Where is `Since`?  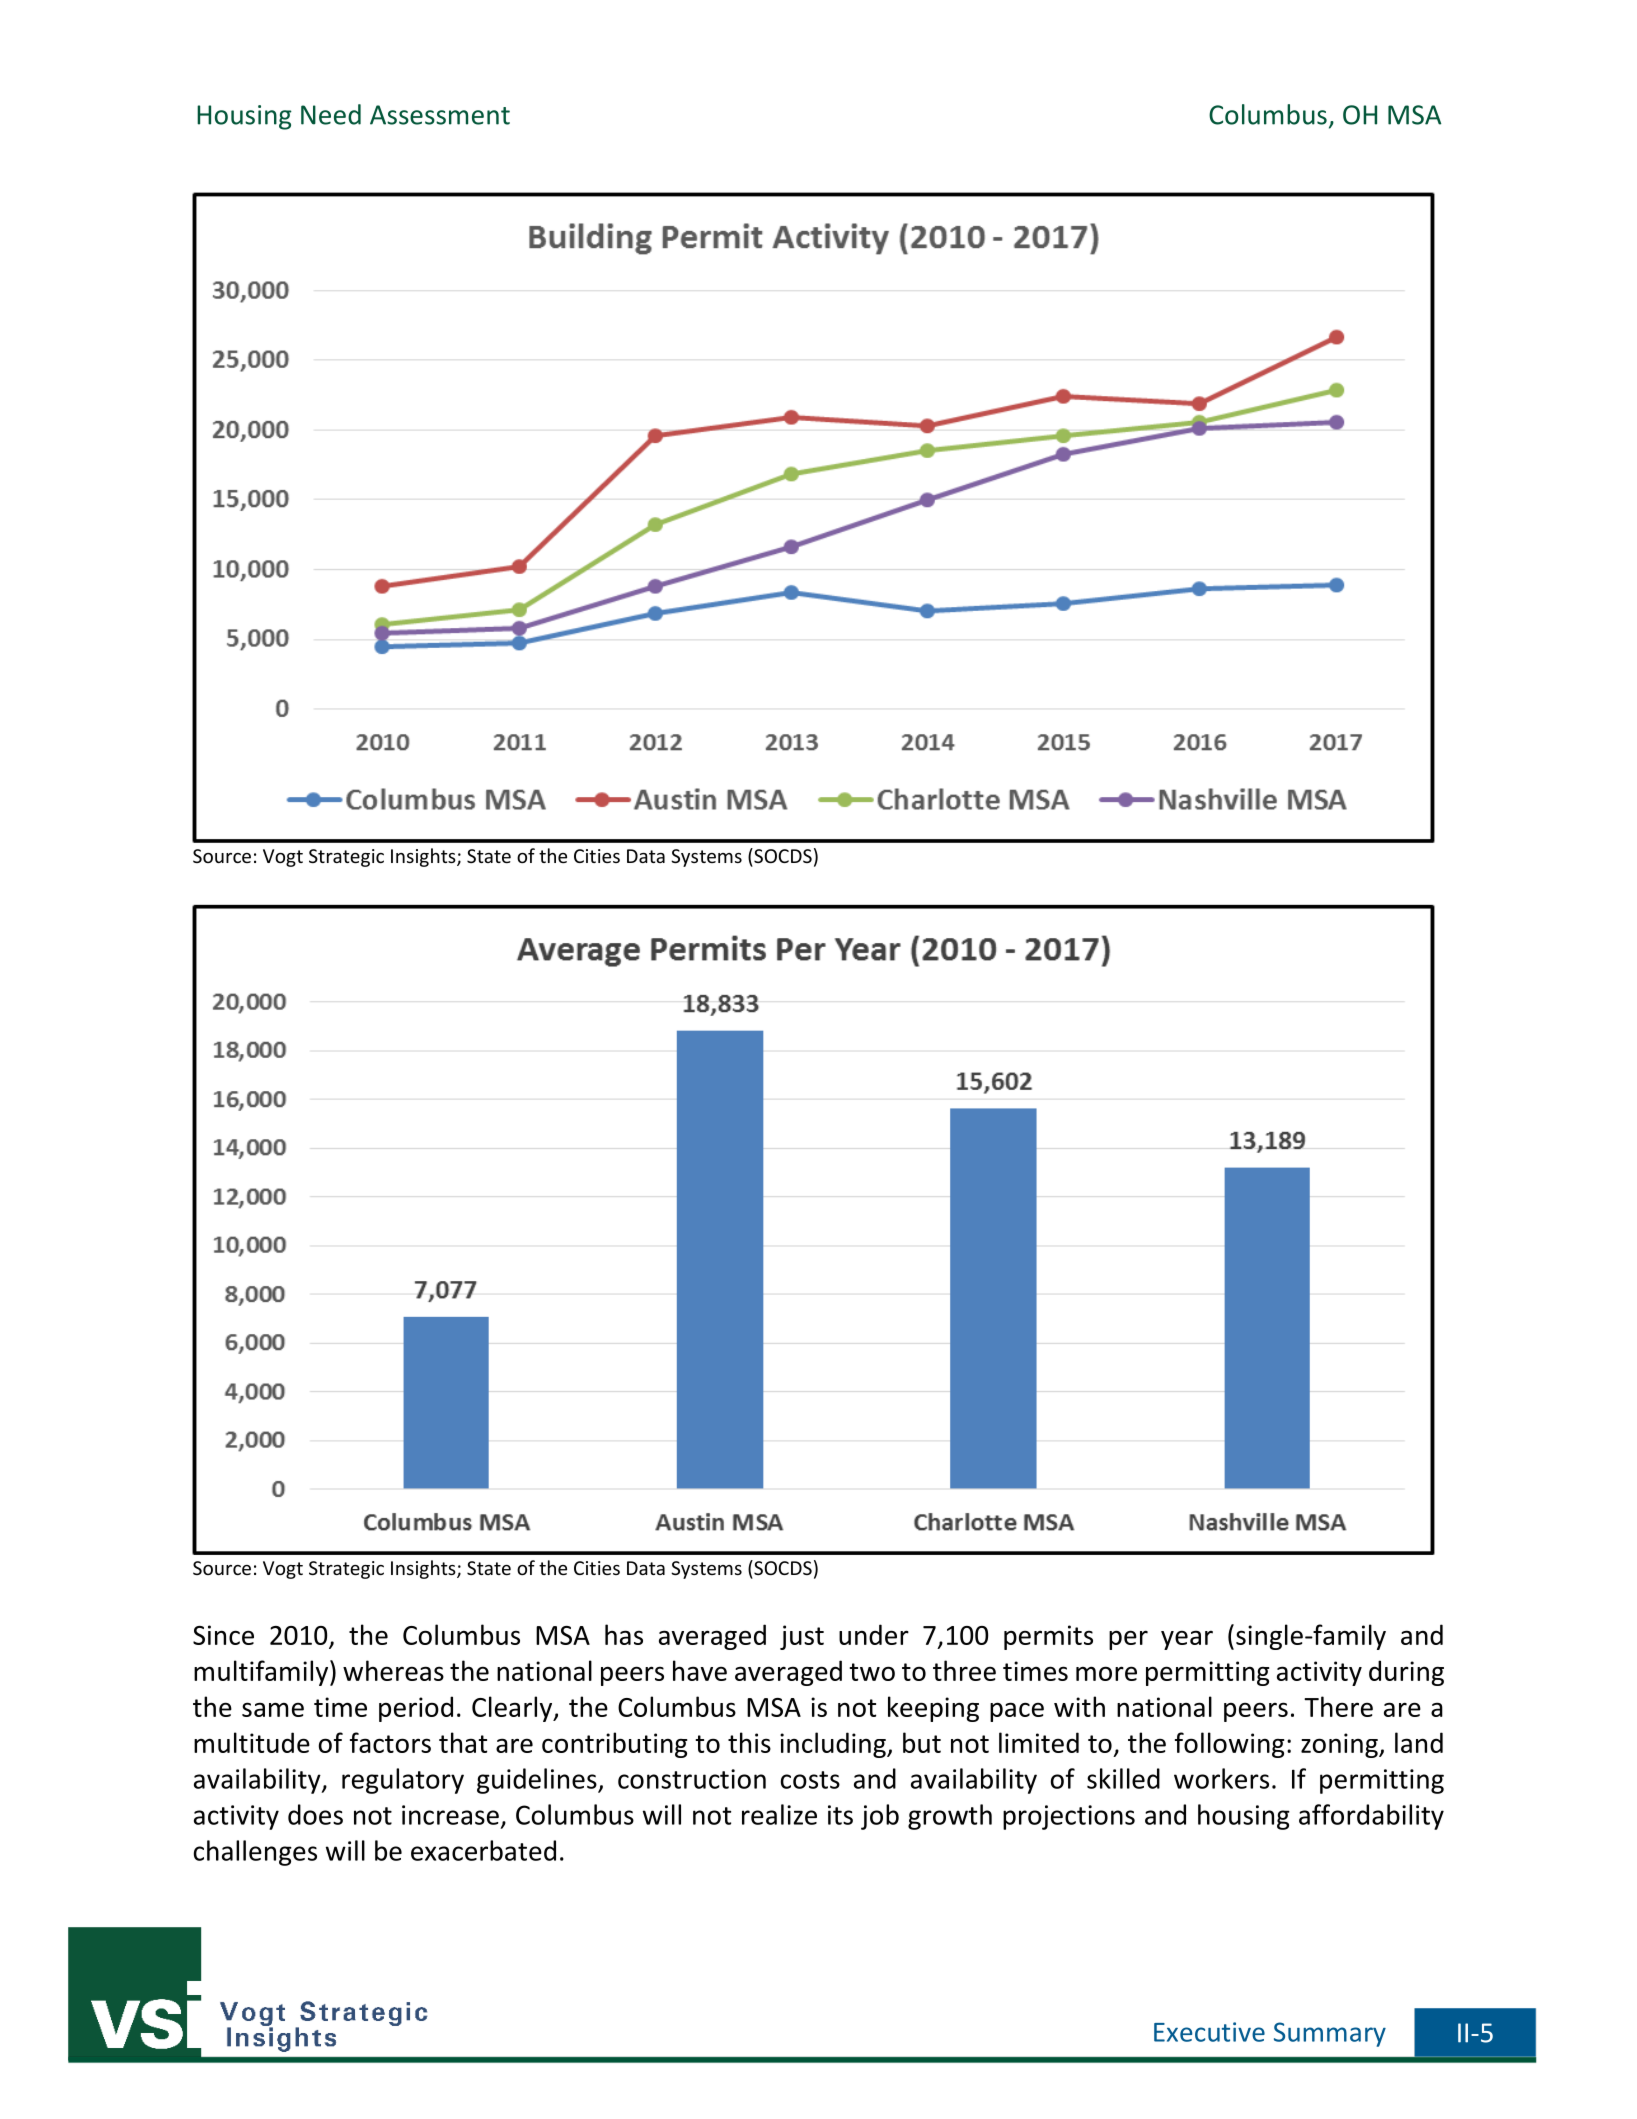
Since is located at coordinates (223, 1635).
